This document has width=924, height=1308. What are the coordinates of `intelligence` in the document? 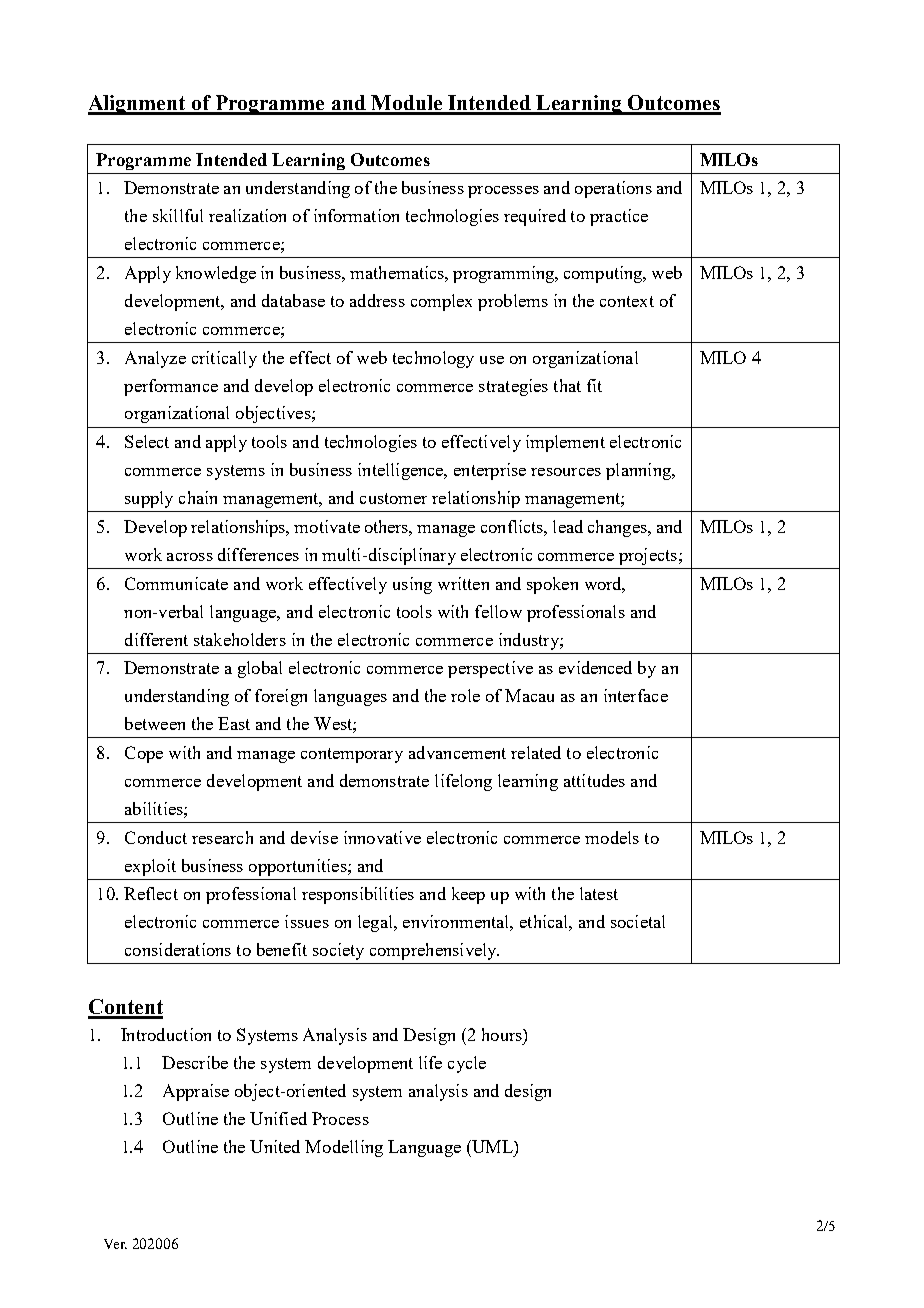 It's located at (402, 471).
